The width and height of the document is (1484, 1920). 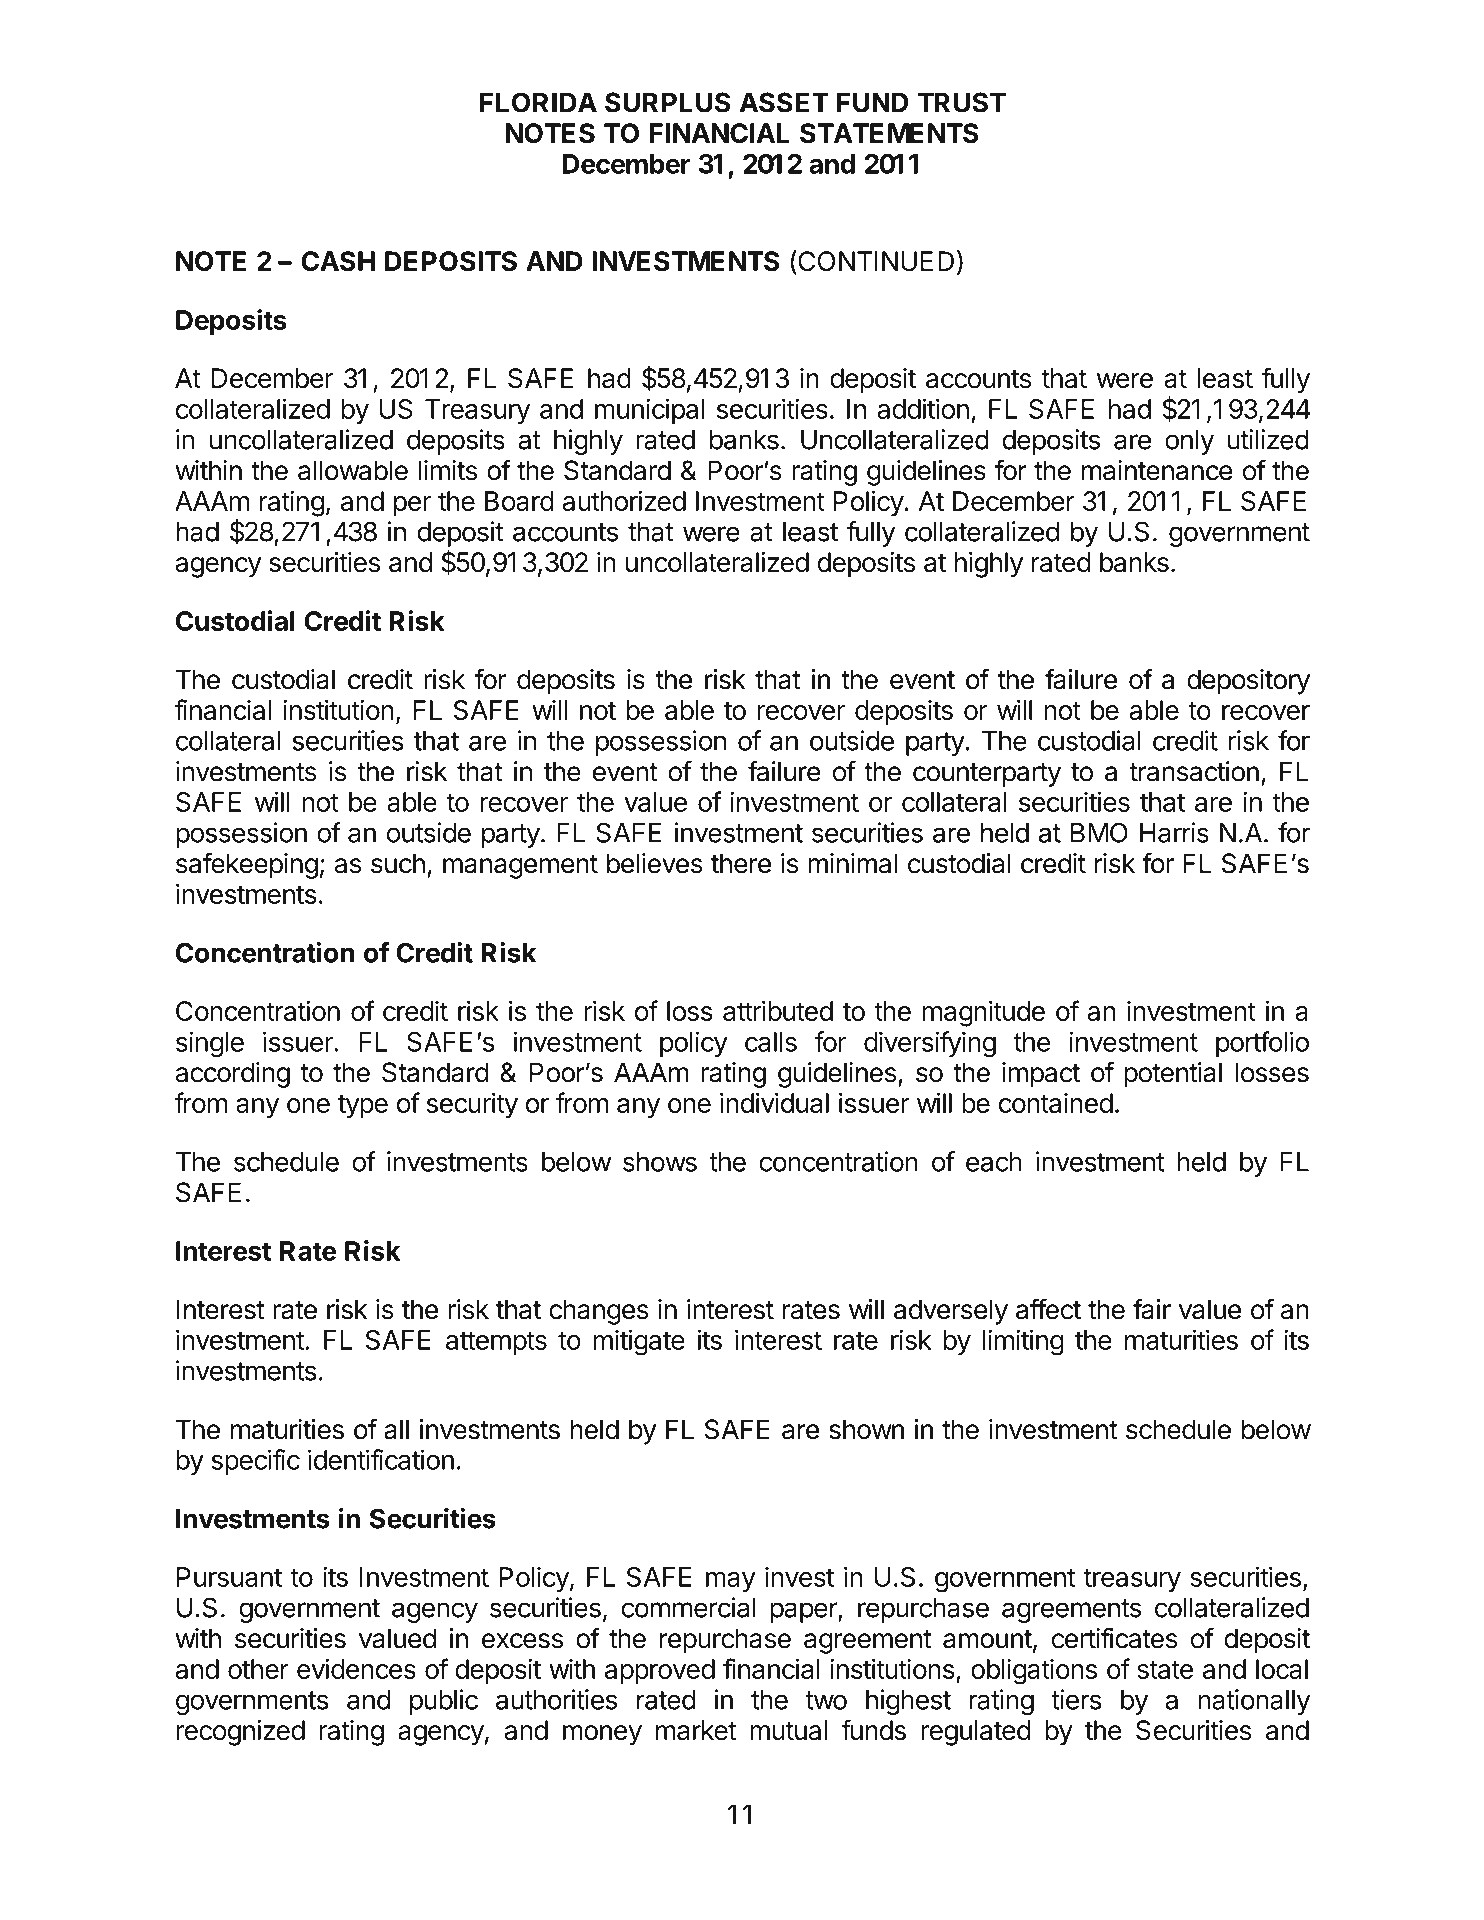 What do you see at coordinates (398, 863) in the document?
I see `such` at bounding box center [398, 863].
